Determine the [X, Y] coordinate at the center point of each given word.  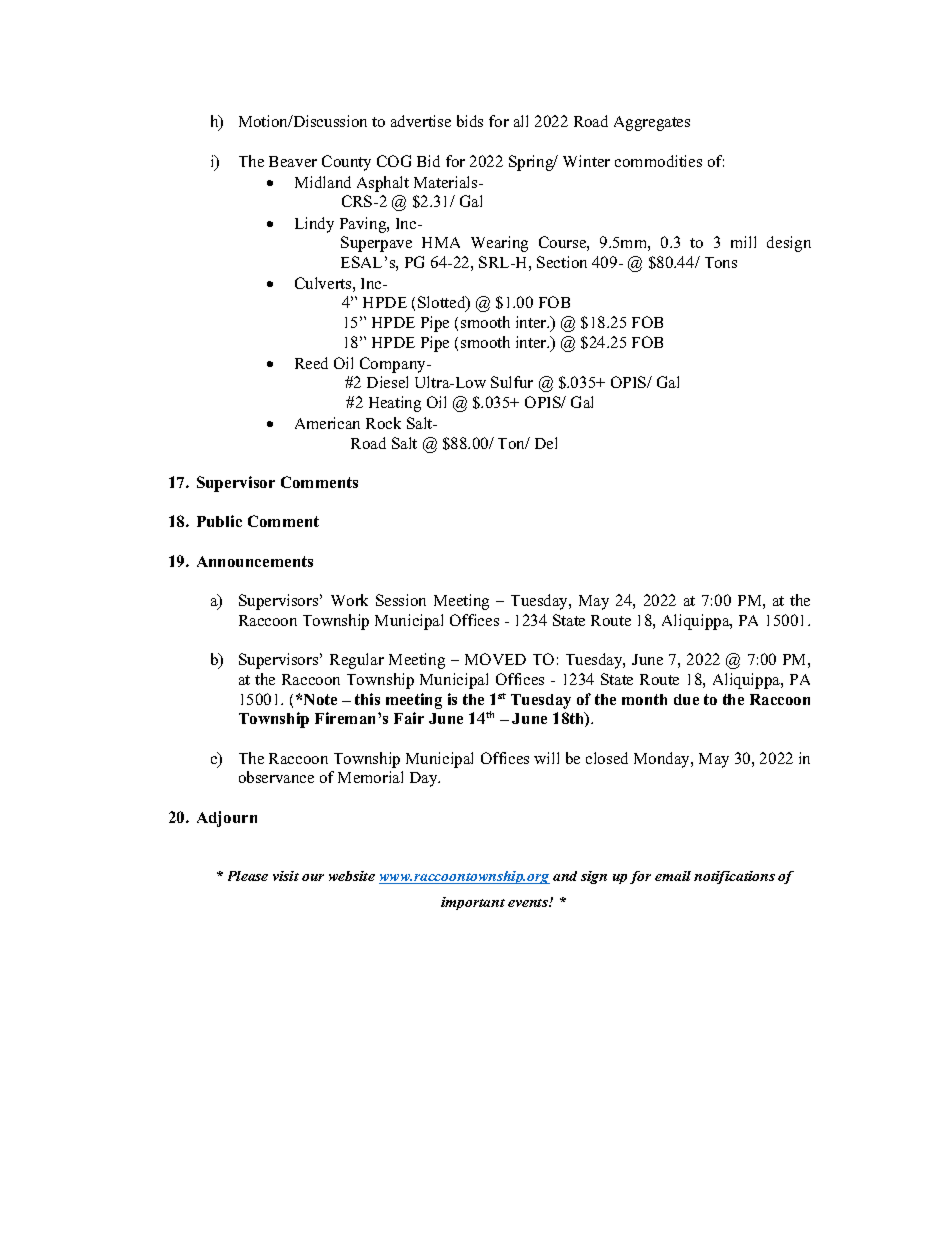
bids [470, 121]
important [473, 903]
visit [286, 876]
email [673, 876]
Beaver [293, 161]
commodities [658, 161]
